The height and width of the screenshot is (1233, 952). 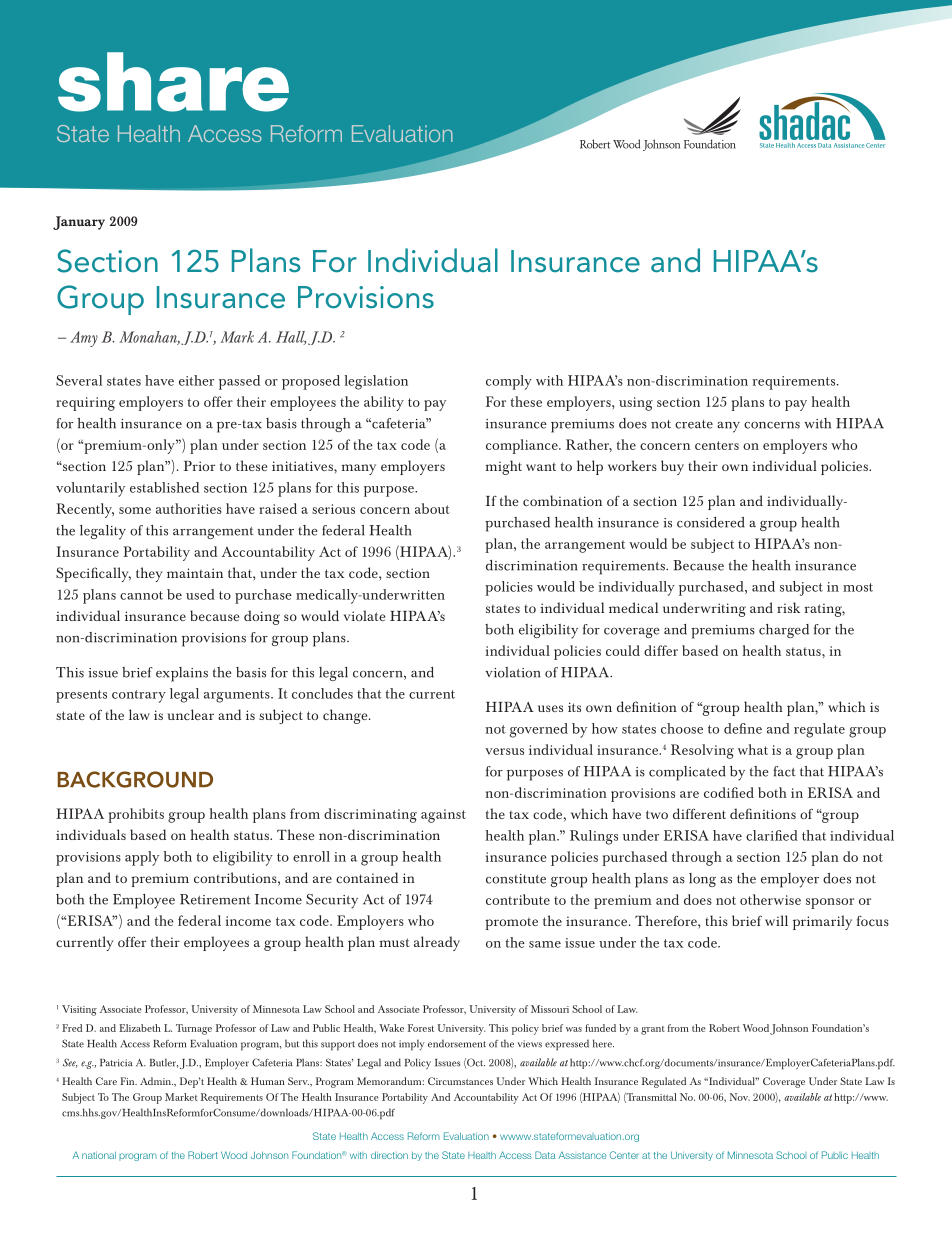 I want to click on Hall, so click(x=291, y=338).
